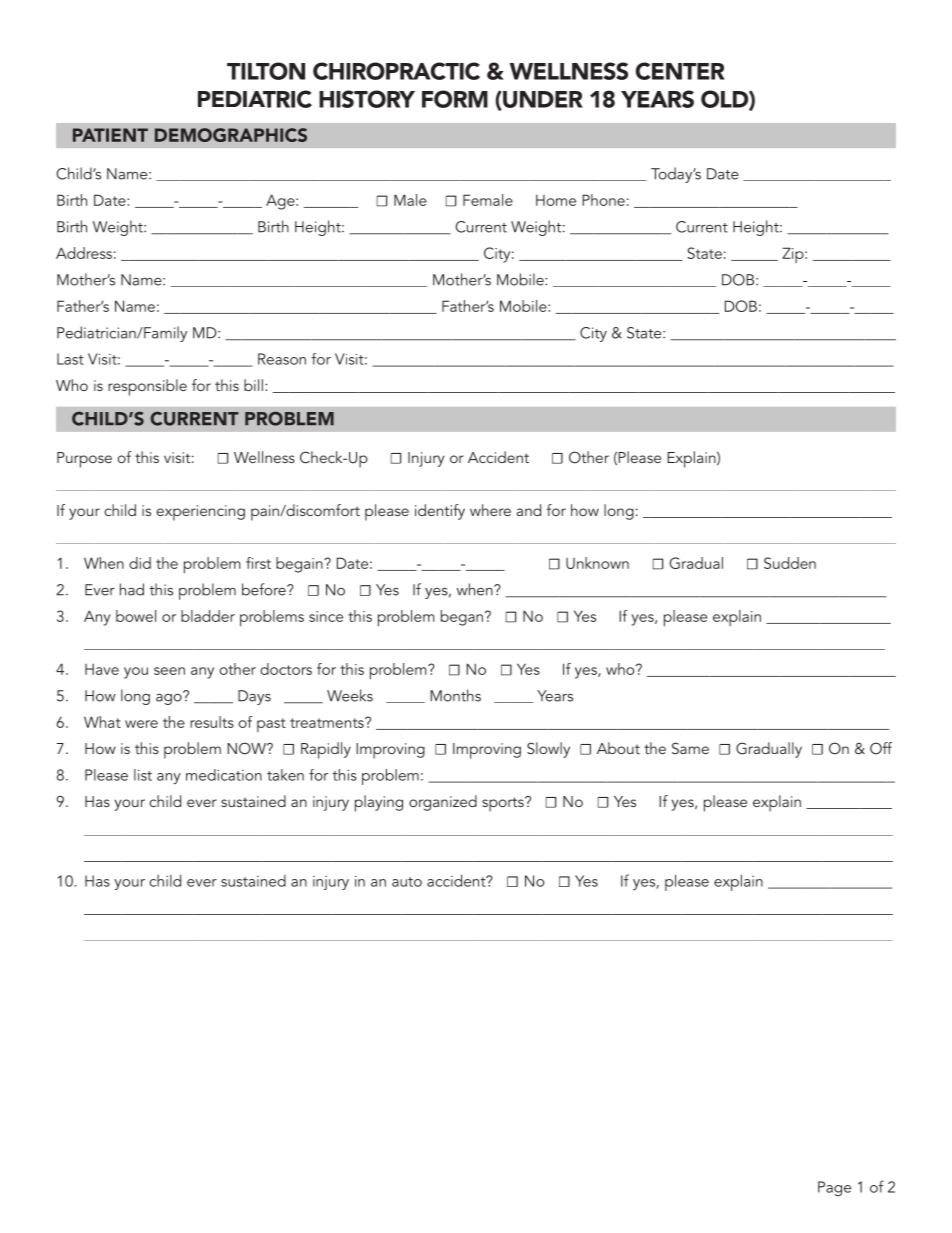 Image resolution: width=952 pixels, height=1233 pixels. I want to click on Off, so click(881, 748).
